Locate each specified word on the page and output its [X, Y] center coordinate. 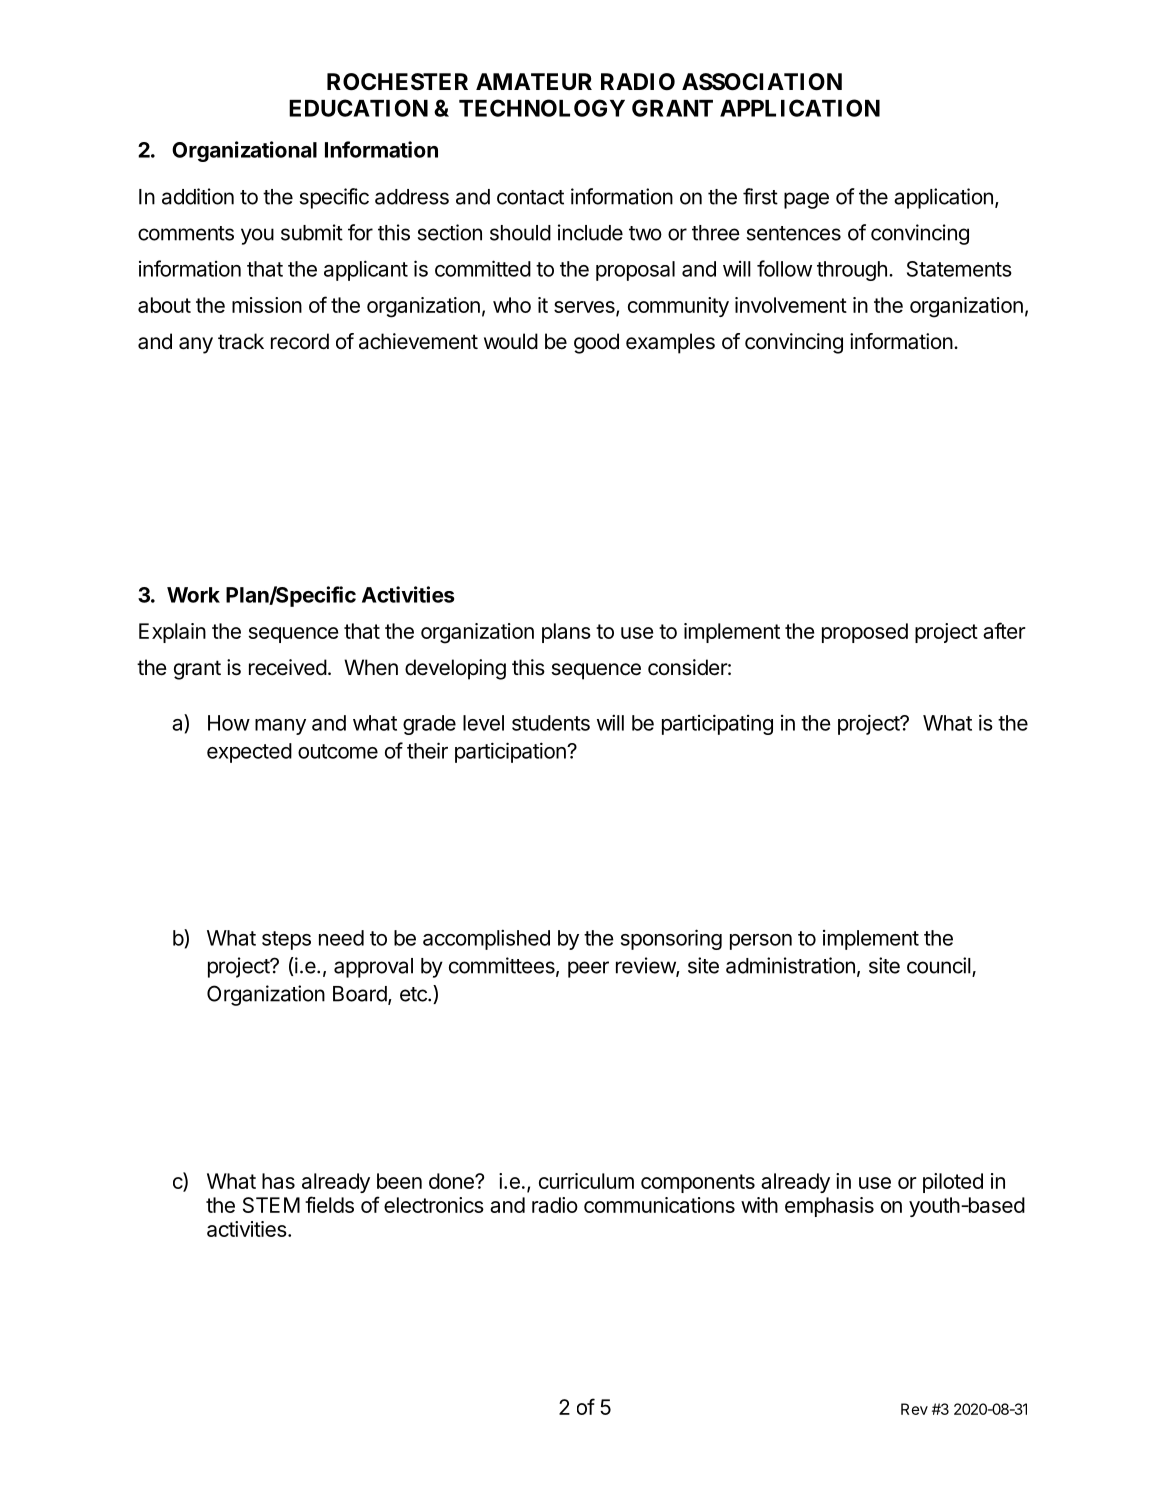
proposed [865, 633]
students [551, 723]
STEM [271, 1205]
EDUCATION [358, 108]
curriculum [586, 1181]
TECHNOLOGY [542, 108]
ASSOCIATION [762, 82]
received [288, 667]
